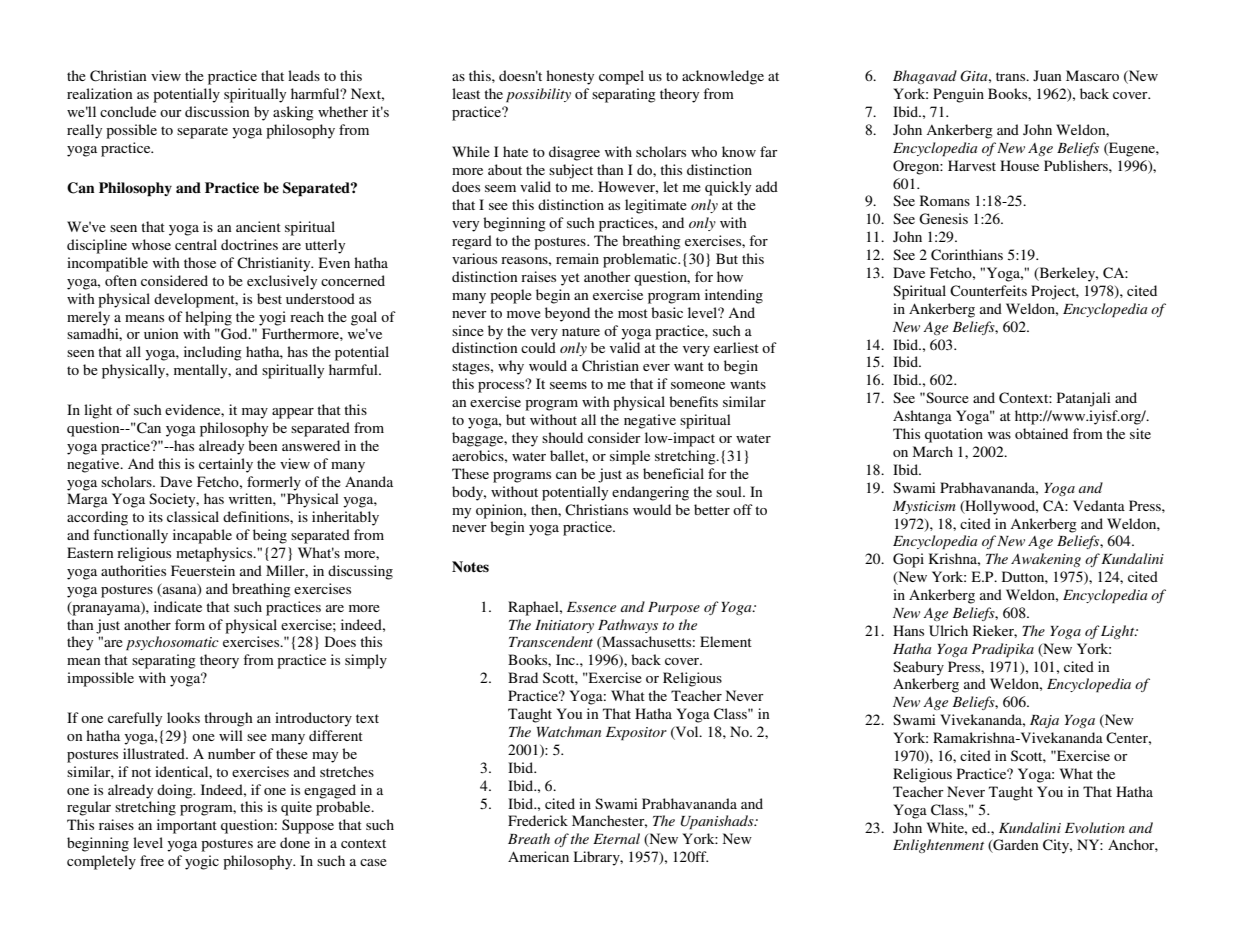 The height and width of the image is (952, 1233). What do you see at coordinates (217, 111) in the image?
I see `discussion` at bounding box center [217, 111].
